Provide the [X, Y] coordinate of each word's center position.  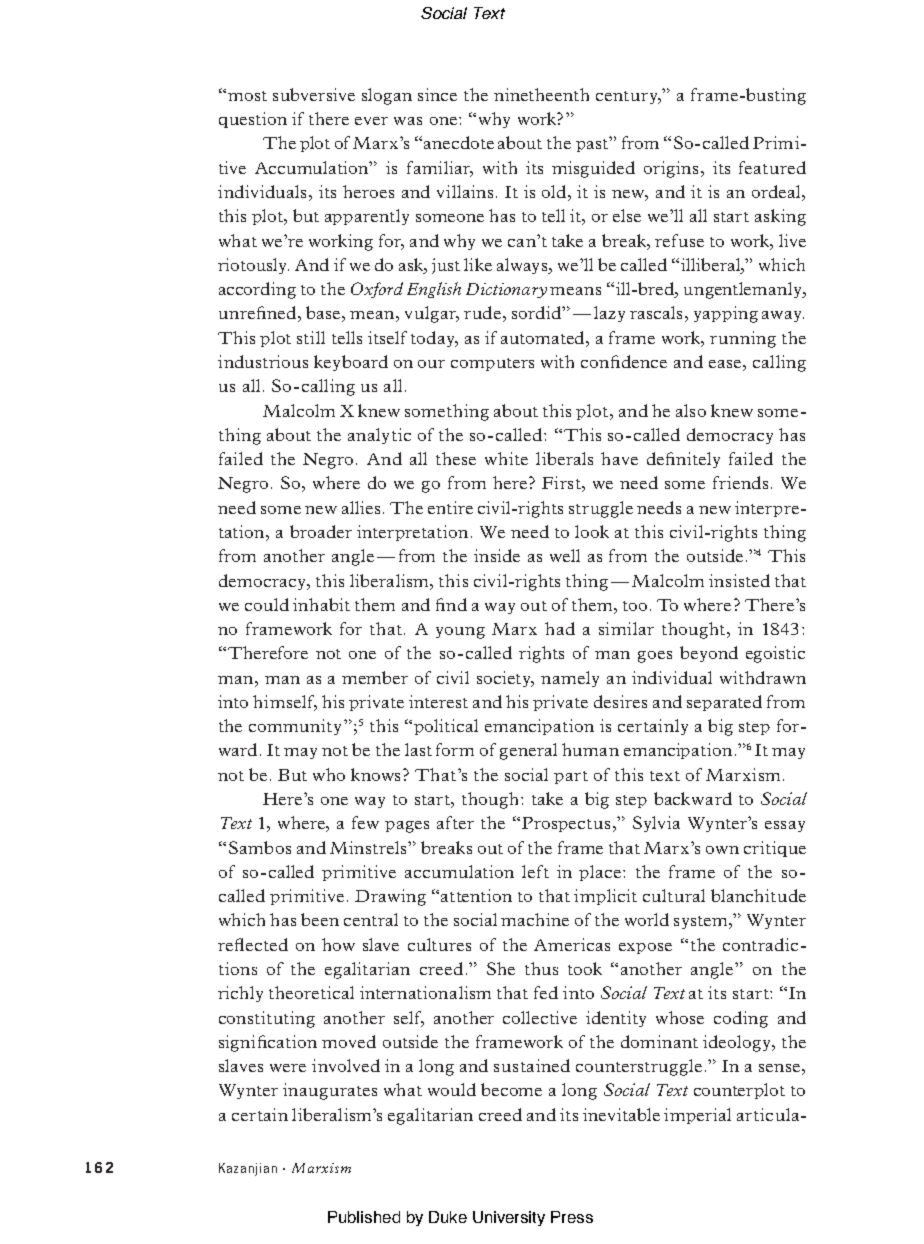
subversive [314, 94]
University [509, 1218]
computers [492, 364]
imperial [697, 1116]
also [691, 410]
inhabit [321, 604]
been [320, 919]
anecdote [459, 142]
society [505, 679]
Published [364, 1217]
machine [535, 919]
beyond [709, 654]
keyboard [351, 363]
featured [772, 167]
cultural [674, 895]
